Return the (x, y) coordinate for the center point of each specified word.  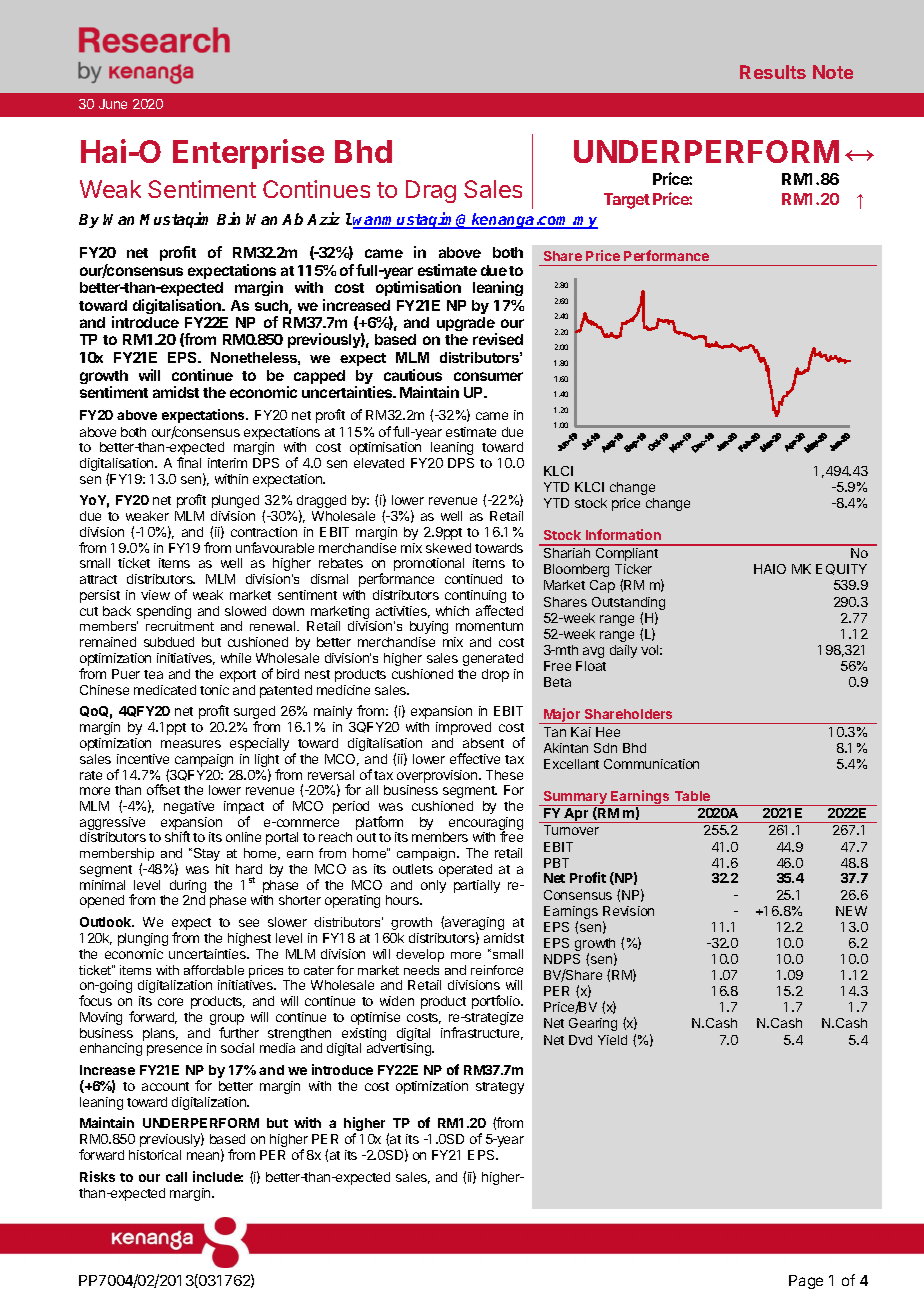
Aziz (323, 218)
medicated (165, 690)
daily (623, 651)
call (176, 1177)
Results (773, 72)
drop (495, 675)
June (113, 104)
